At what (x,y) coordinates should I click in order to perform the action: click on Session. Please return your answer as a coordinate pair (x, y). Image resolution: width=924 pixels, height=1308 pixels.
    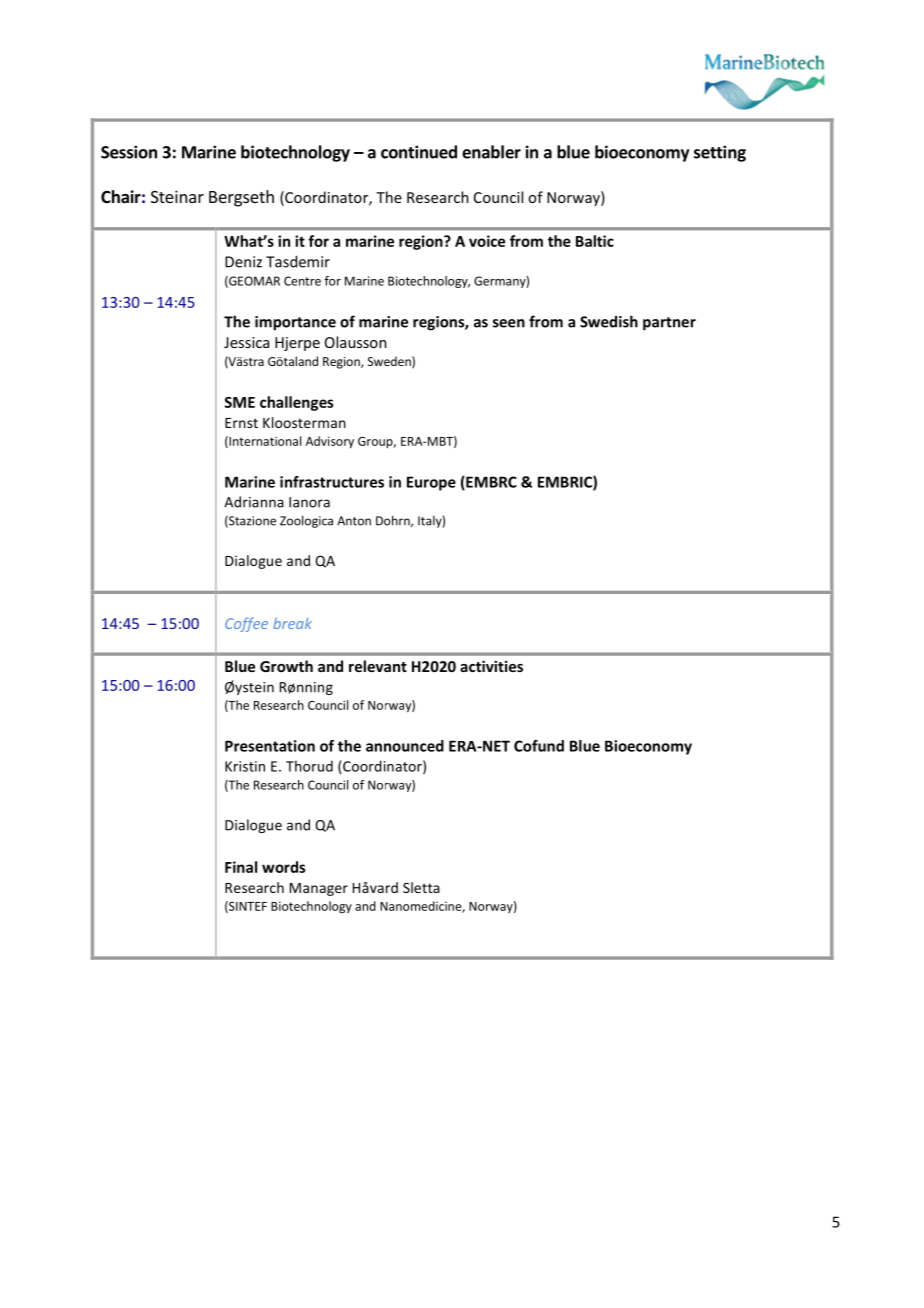
    Looking at the image, I should click on (129, 152).
